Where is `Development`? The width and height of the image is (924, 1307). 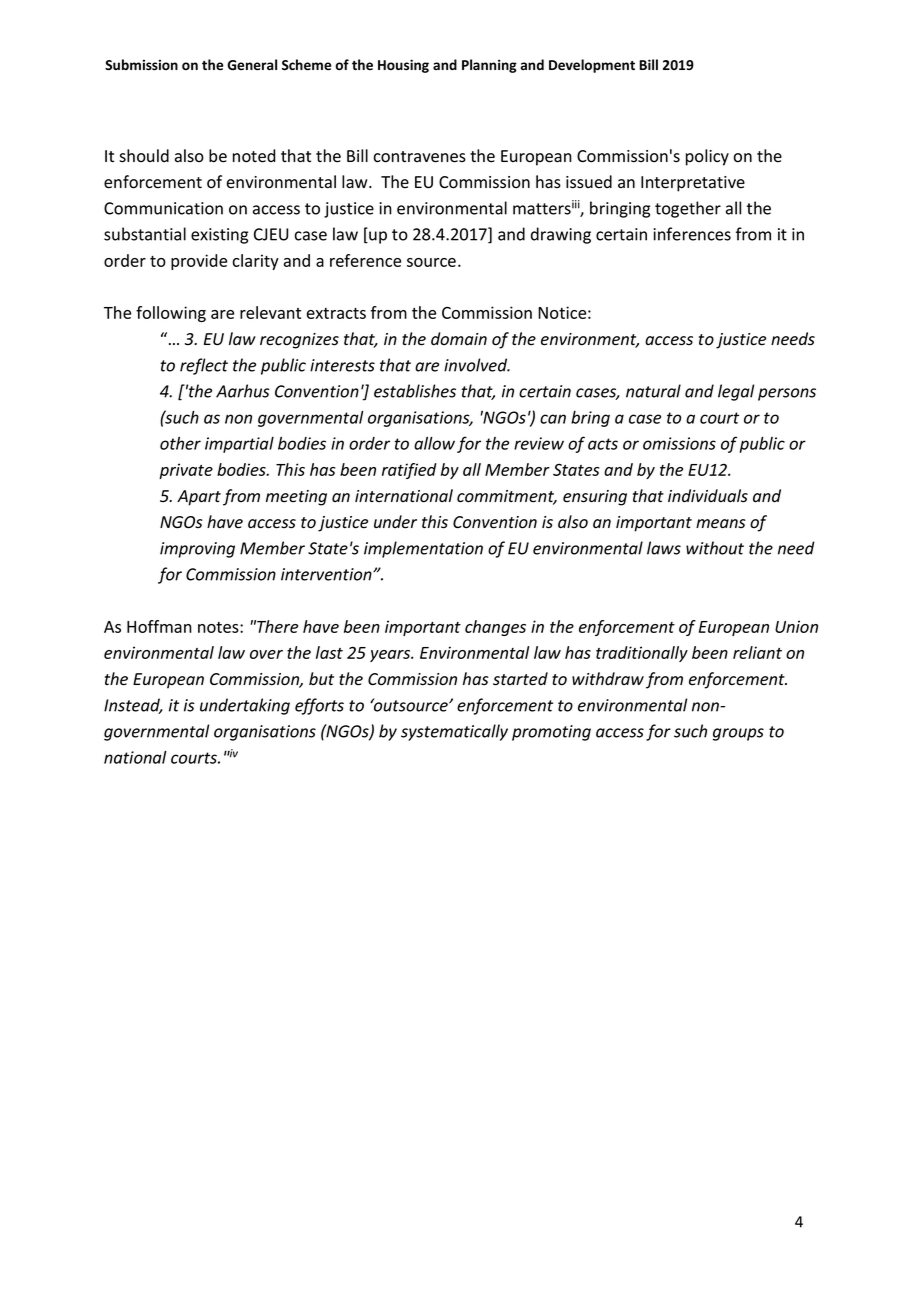 Development is located at coordinates (592, 66).
